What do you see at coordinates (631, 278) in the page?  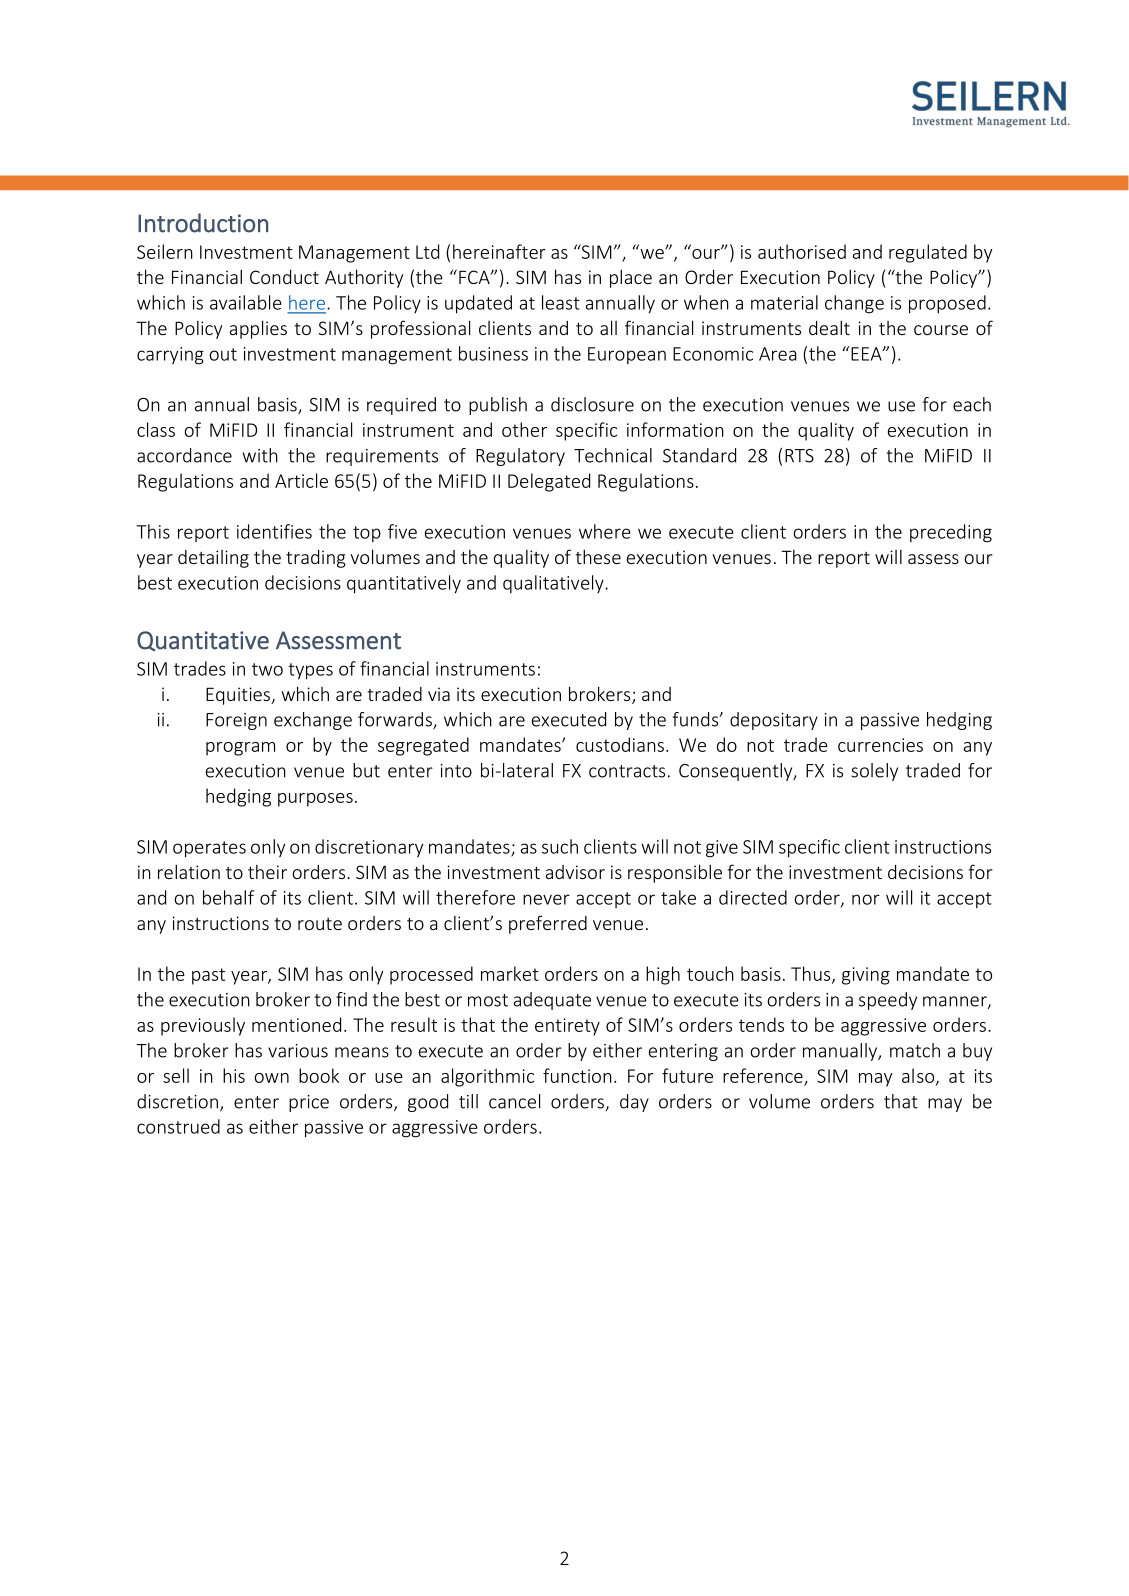 I see `place` at bounding box center [631, 278].
